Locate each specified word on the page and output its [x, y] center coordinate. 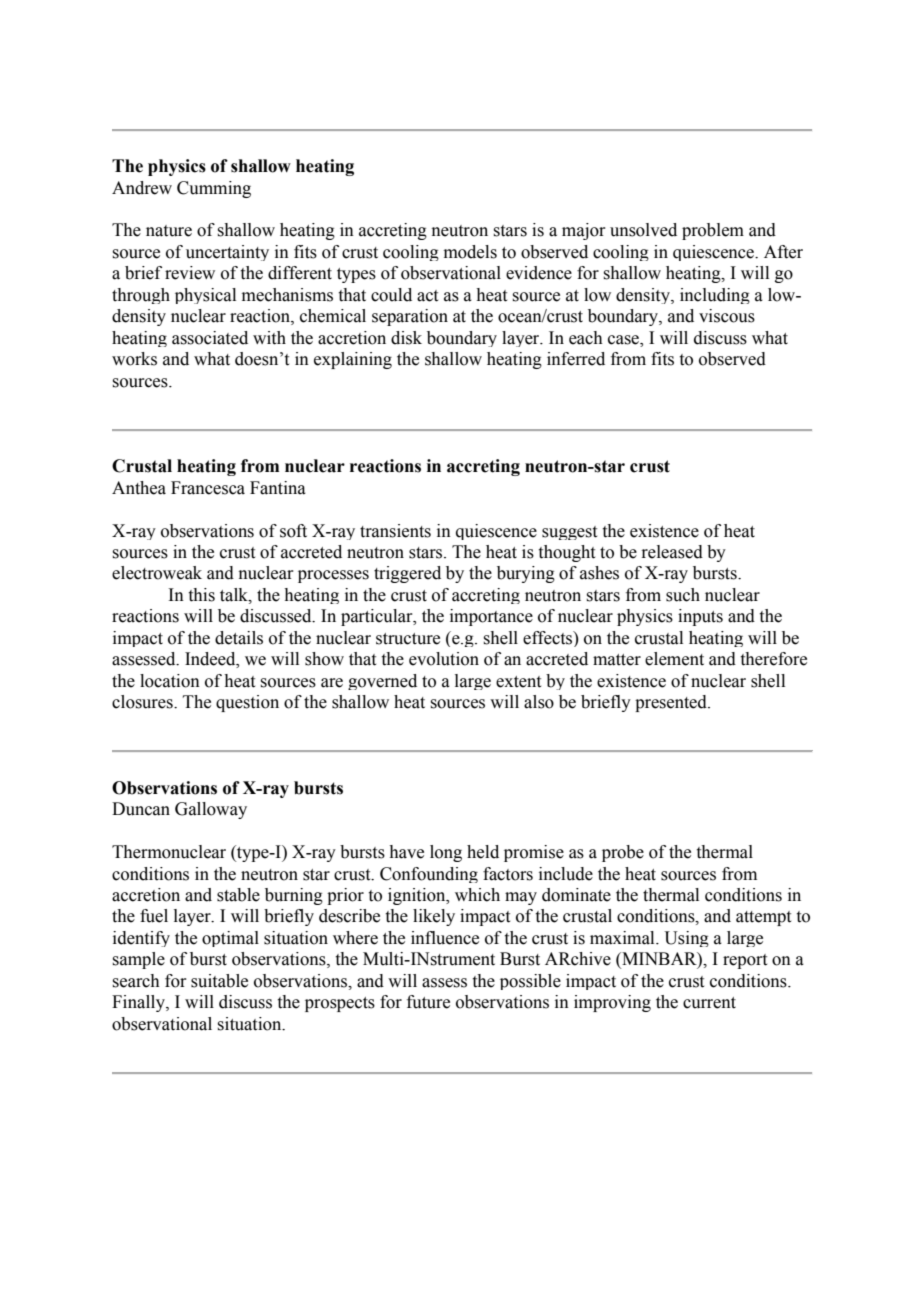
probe [623, 853]
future [428, 1002]
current [709, 1003]
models [470, 252]
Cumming [214, 189]
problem [713, 231]
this [202, 595]
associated [210, 338]
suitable [219, 981]
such [683, 595]
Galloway [211, 810]
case [624, 341]
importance [491, 617]
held [483, 852]
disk [406, 338]
